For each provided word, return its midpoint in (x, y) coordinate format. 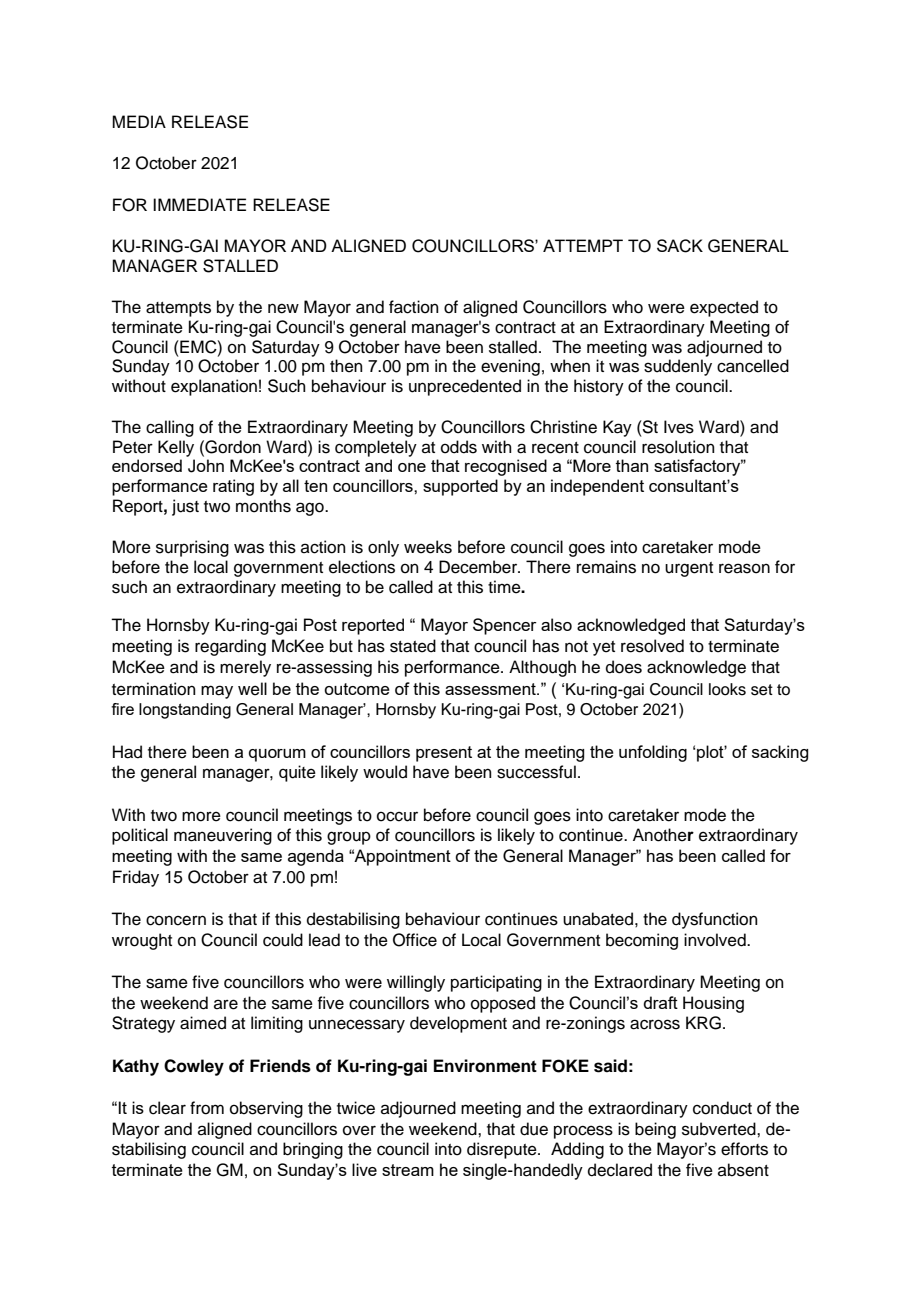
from (207, 1108)
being (655, 1130)
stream (408, 1170)
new (283, 308)
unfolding (653, 753)
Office (415, 940)
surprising (192, 548)
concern (176, 920)
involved (716, 940)
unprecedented (465, 387)
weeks (428, 547)
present (444, 754)
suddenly (678, 367)
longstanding (185, 711)
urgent (689, 569)
